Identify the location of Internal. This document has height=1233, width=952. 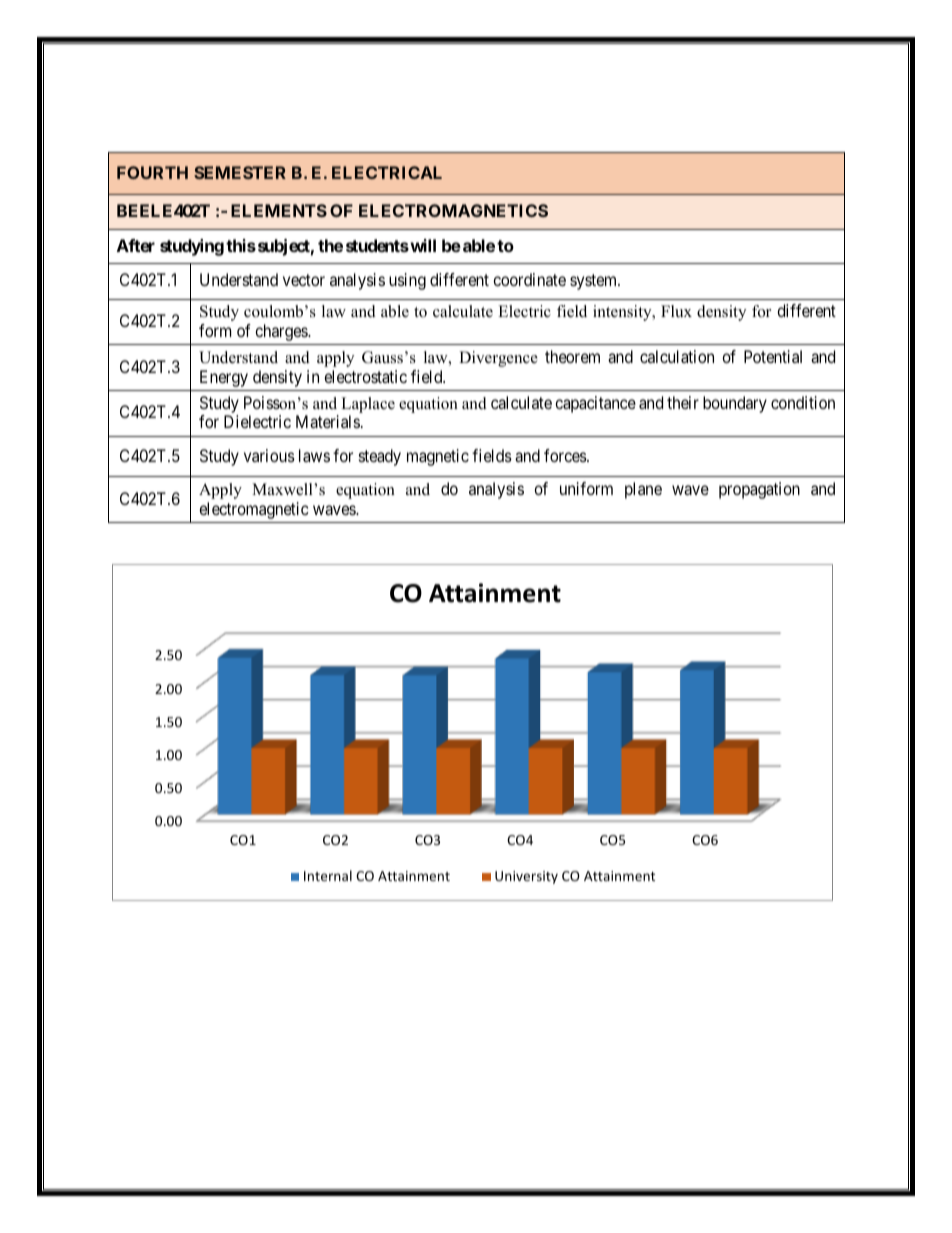
(328, 875).
